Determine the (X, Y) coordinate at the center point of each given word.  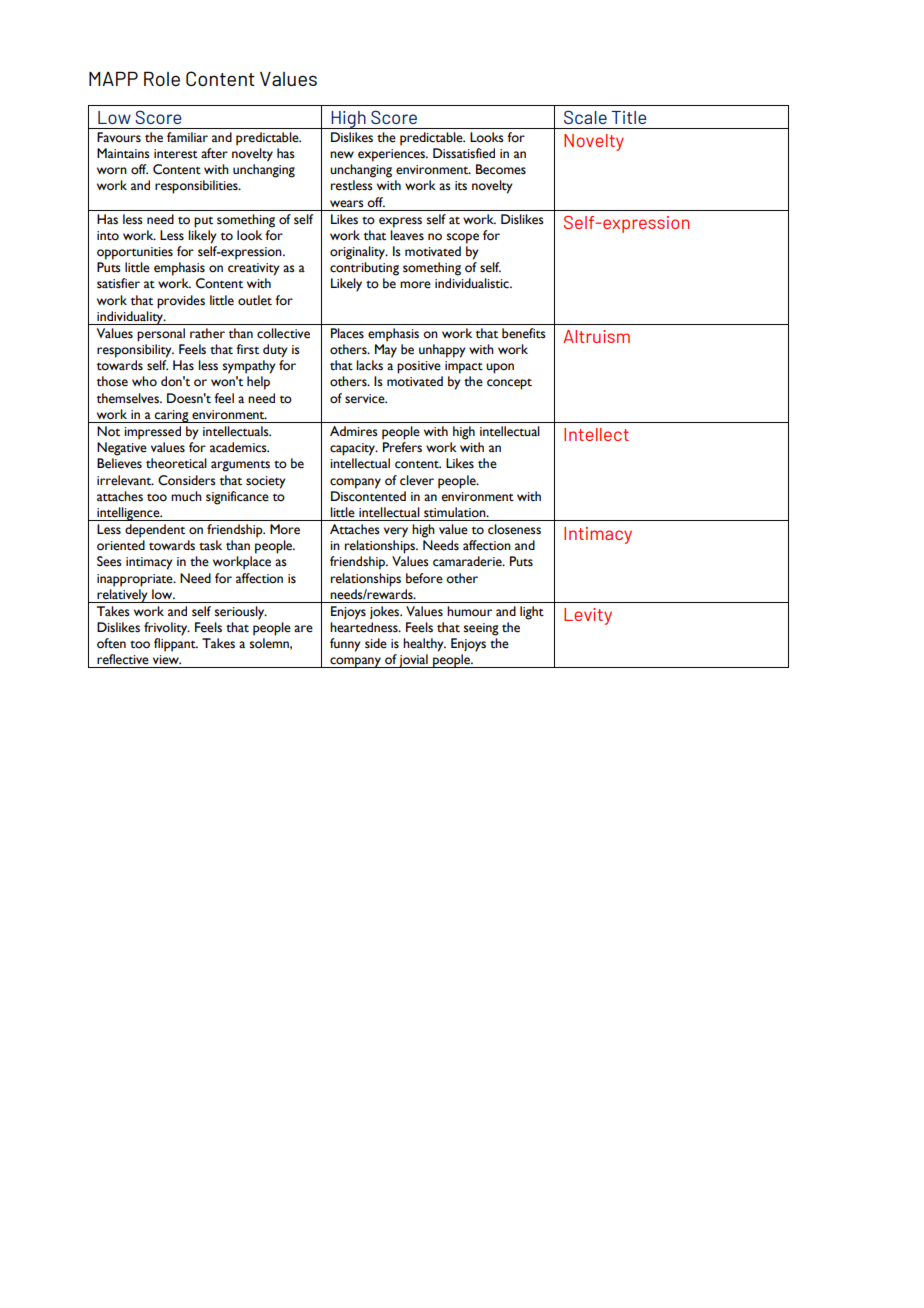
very (396, 532)
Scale (585, 117)
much (186, 496)
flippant (176, 645)
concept (509, 384)
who (144, 381)
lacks (369, 365)
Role (162, 79)
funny (345, 645)
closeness (514, 529)
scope (463, 238)
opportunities (135, 253)
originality (358, 253)
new (342, 155)
